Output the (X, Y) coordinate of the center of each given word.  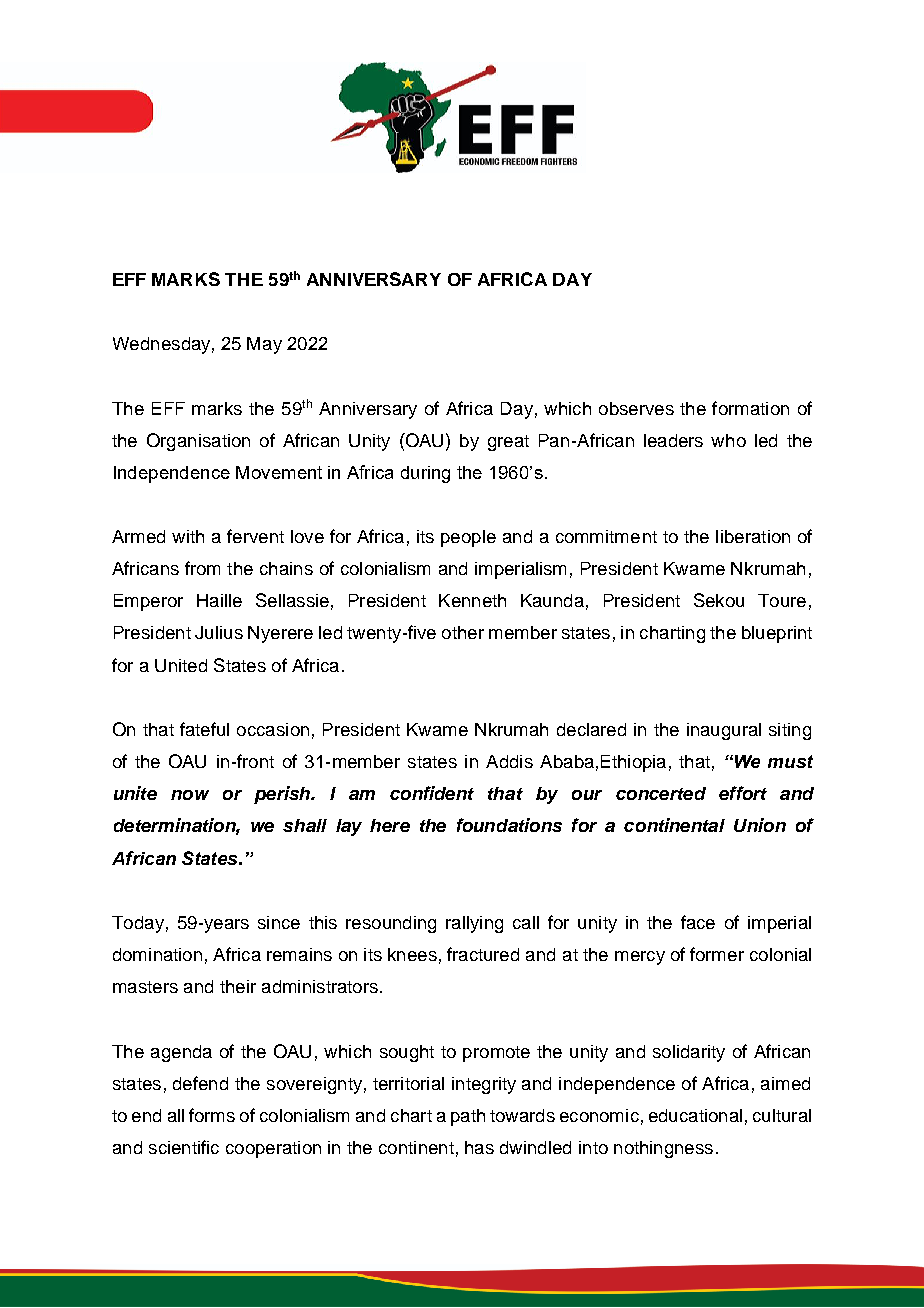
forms (212, 1115)
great (508, 443)
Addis (509, 761)
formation (750, 408)
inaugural (724, 731)
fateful (204, 729)
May (264, 345)
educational (695, 1115)
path (468, 1117)
